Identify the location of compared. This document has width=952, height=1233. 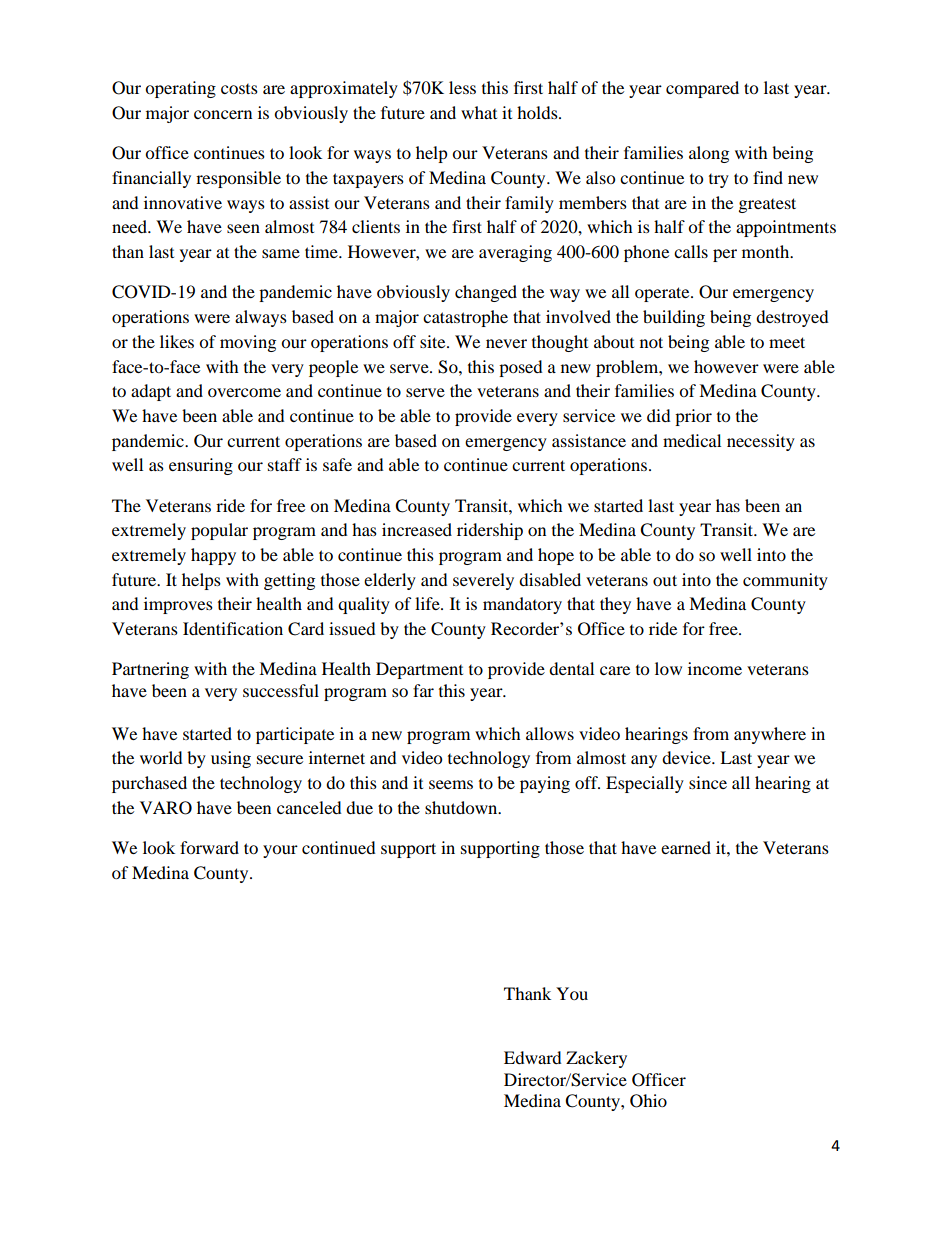
(702, 89).
